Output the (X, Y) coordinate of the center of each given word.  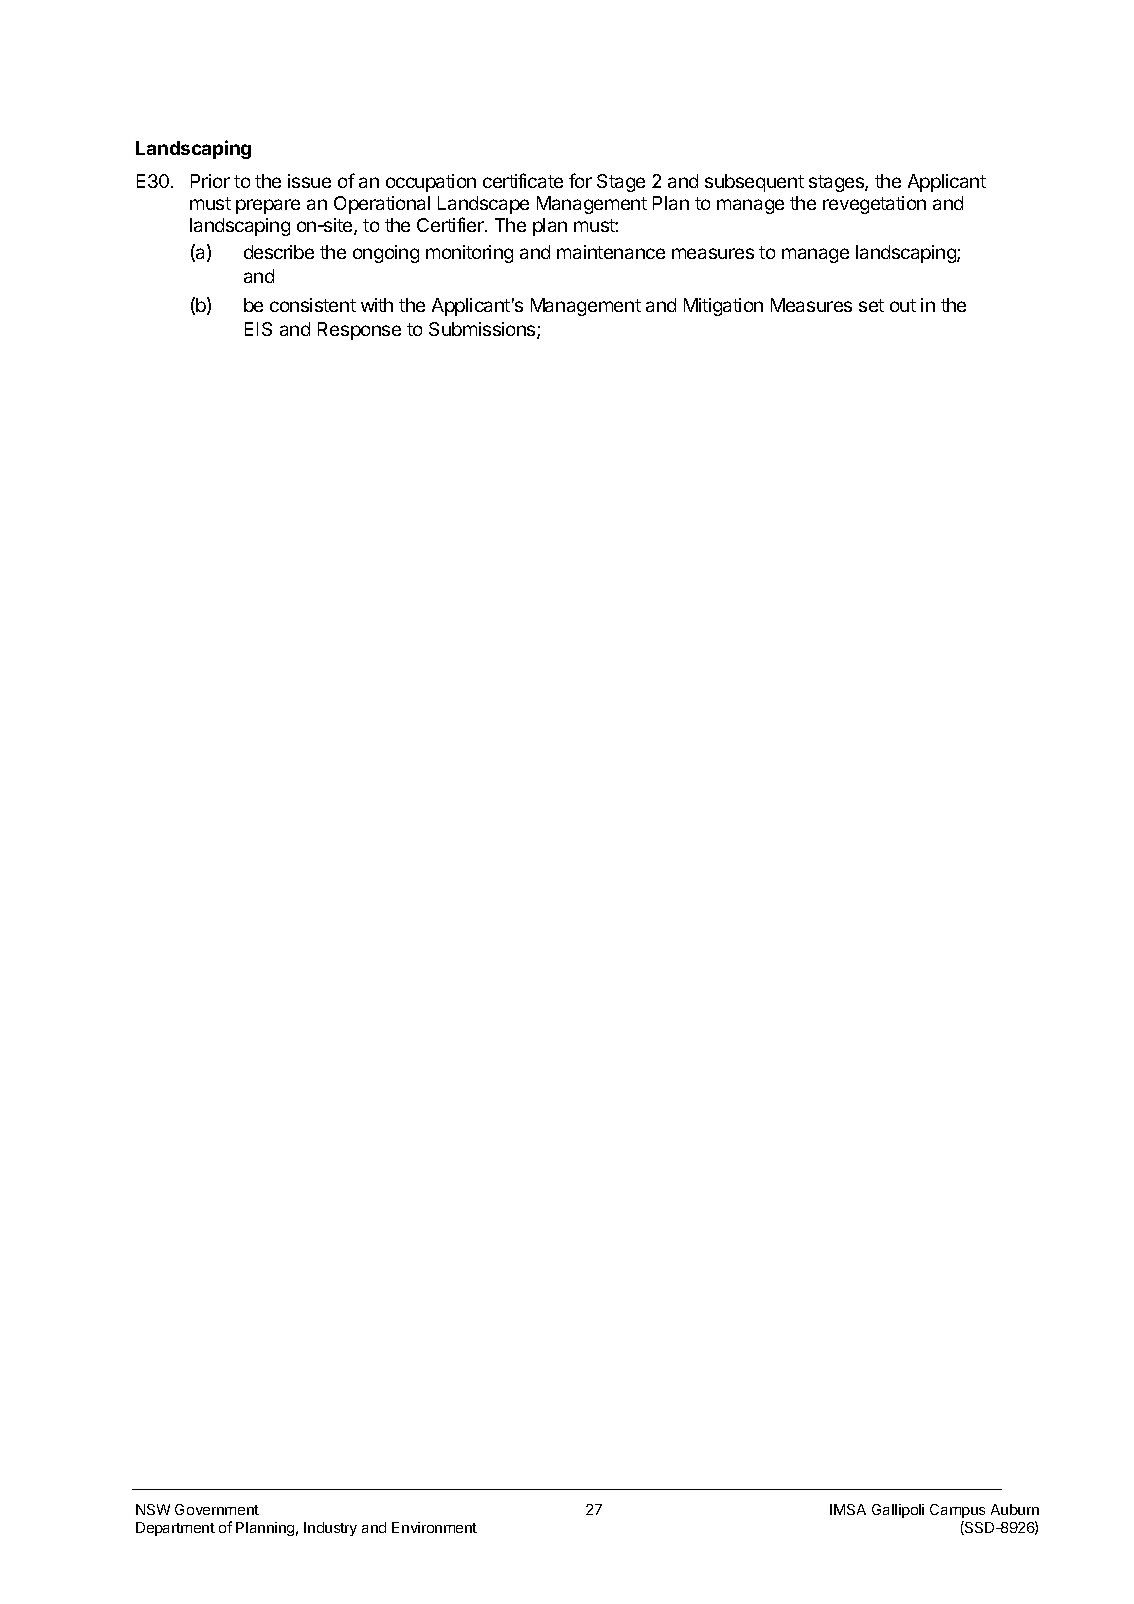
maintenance (611, 252)
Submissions (483, 330)
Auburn (1015, 1509)
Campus (957, 1511)
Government (217, 1509)
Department (175, 1529)
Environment (434, 1527)
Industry (330, 1529)
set (871, 305)
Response (359, 331)
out (903, 305)
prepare (268, 206)
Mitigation (723, 307)
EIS (258, 329)
